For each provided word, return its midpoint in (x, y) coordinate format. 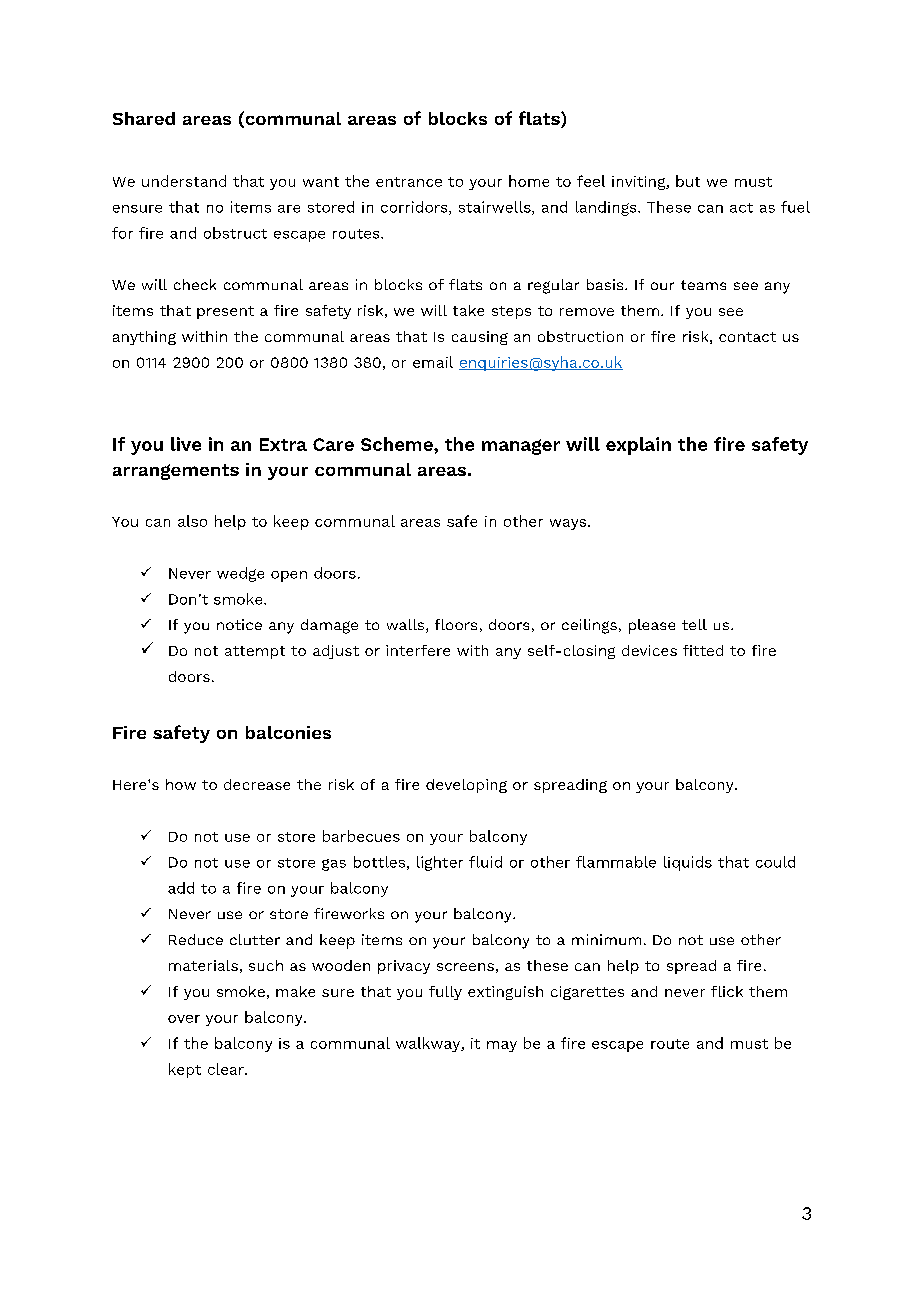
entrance (409, 182)
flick (727, 991)
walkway (429, 1044)
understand (184, 181)
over (184, 1019)
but (688, 181)
